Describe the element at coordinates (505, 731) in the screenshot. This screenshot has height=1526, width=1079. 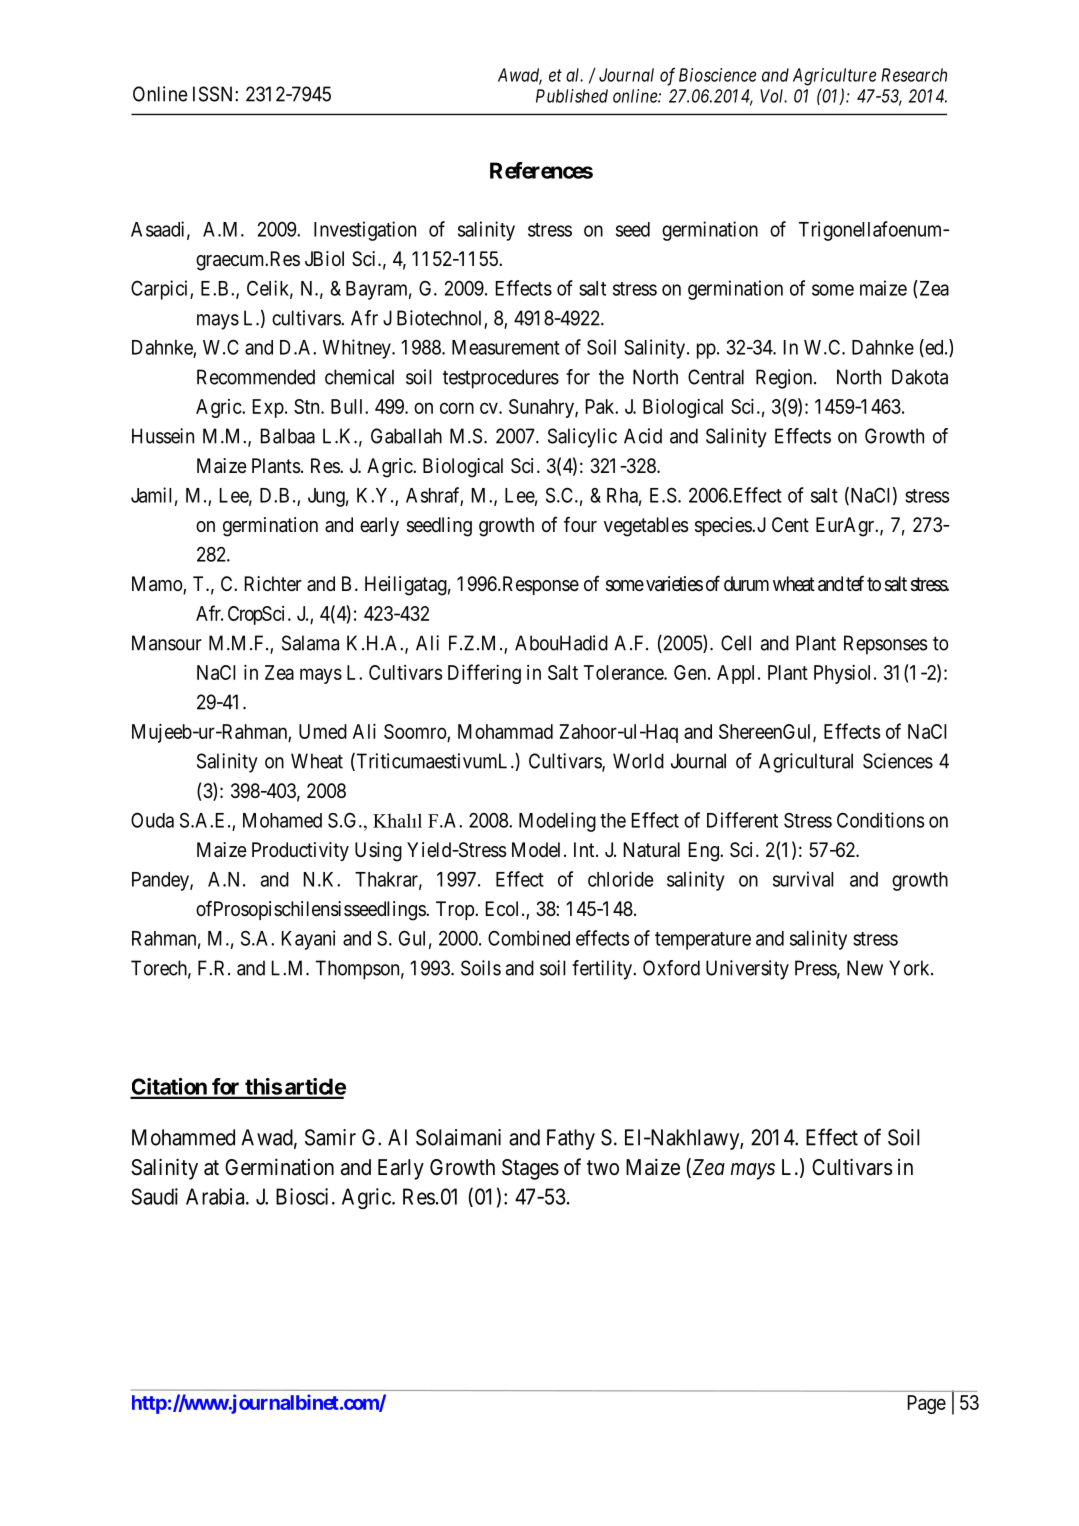
I see `Mohammad` at that location.
